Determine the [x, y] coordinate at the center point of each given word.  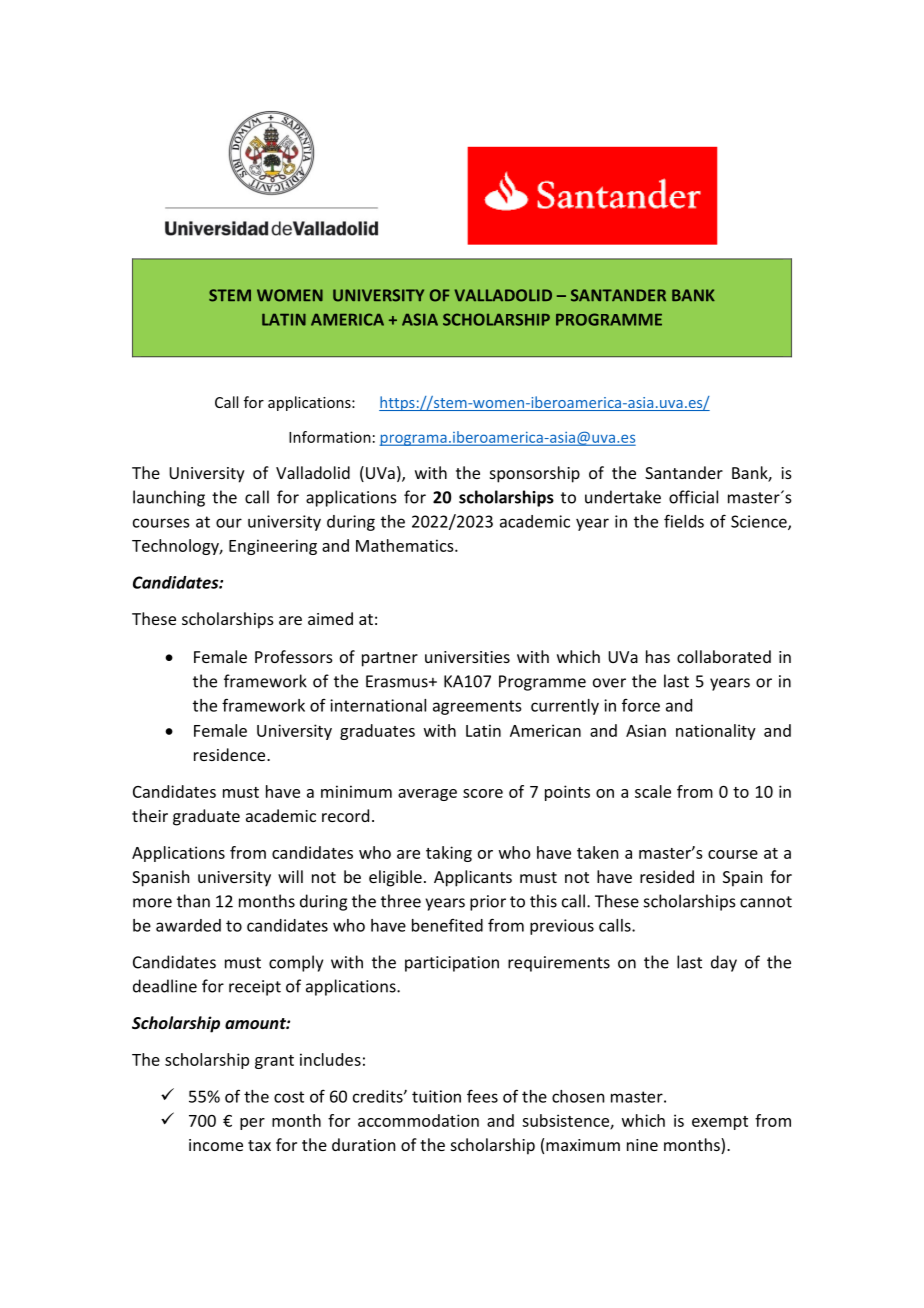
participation [452, 964]
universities [467, 657]
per [252, 1124]
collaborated [724, 656]
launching [169, 498]
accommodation [418, 1120]
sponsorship [535, 474]
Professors [294, 656]
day [724, 963]
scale [653, 791]
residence [231, 754]
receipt [255, 988]
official [693, 497]
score [483, 793]
